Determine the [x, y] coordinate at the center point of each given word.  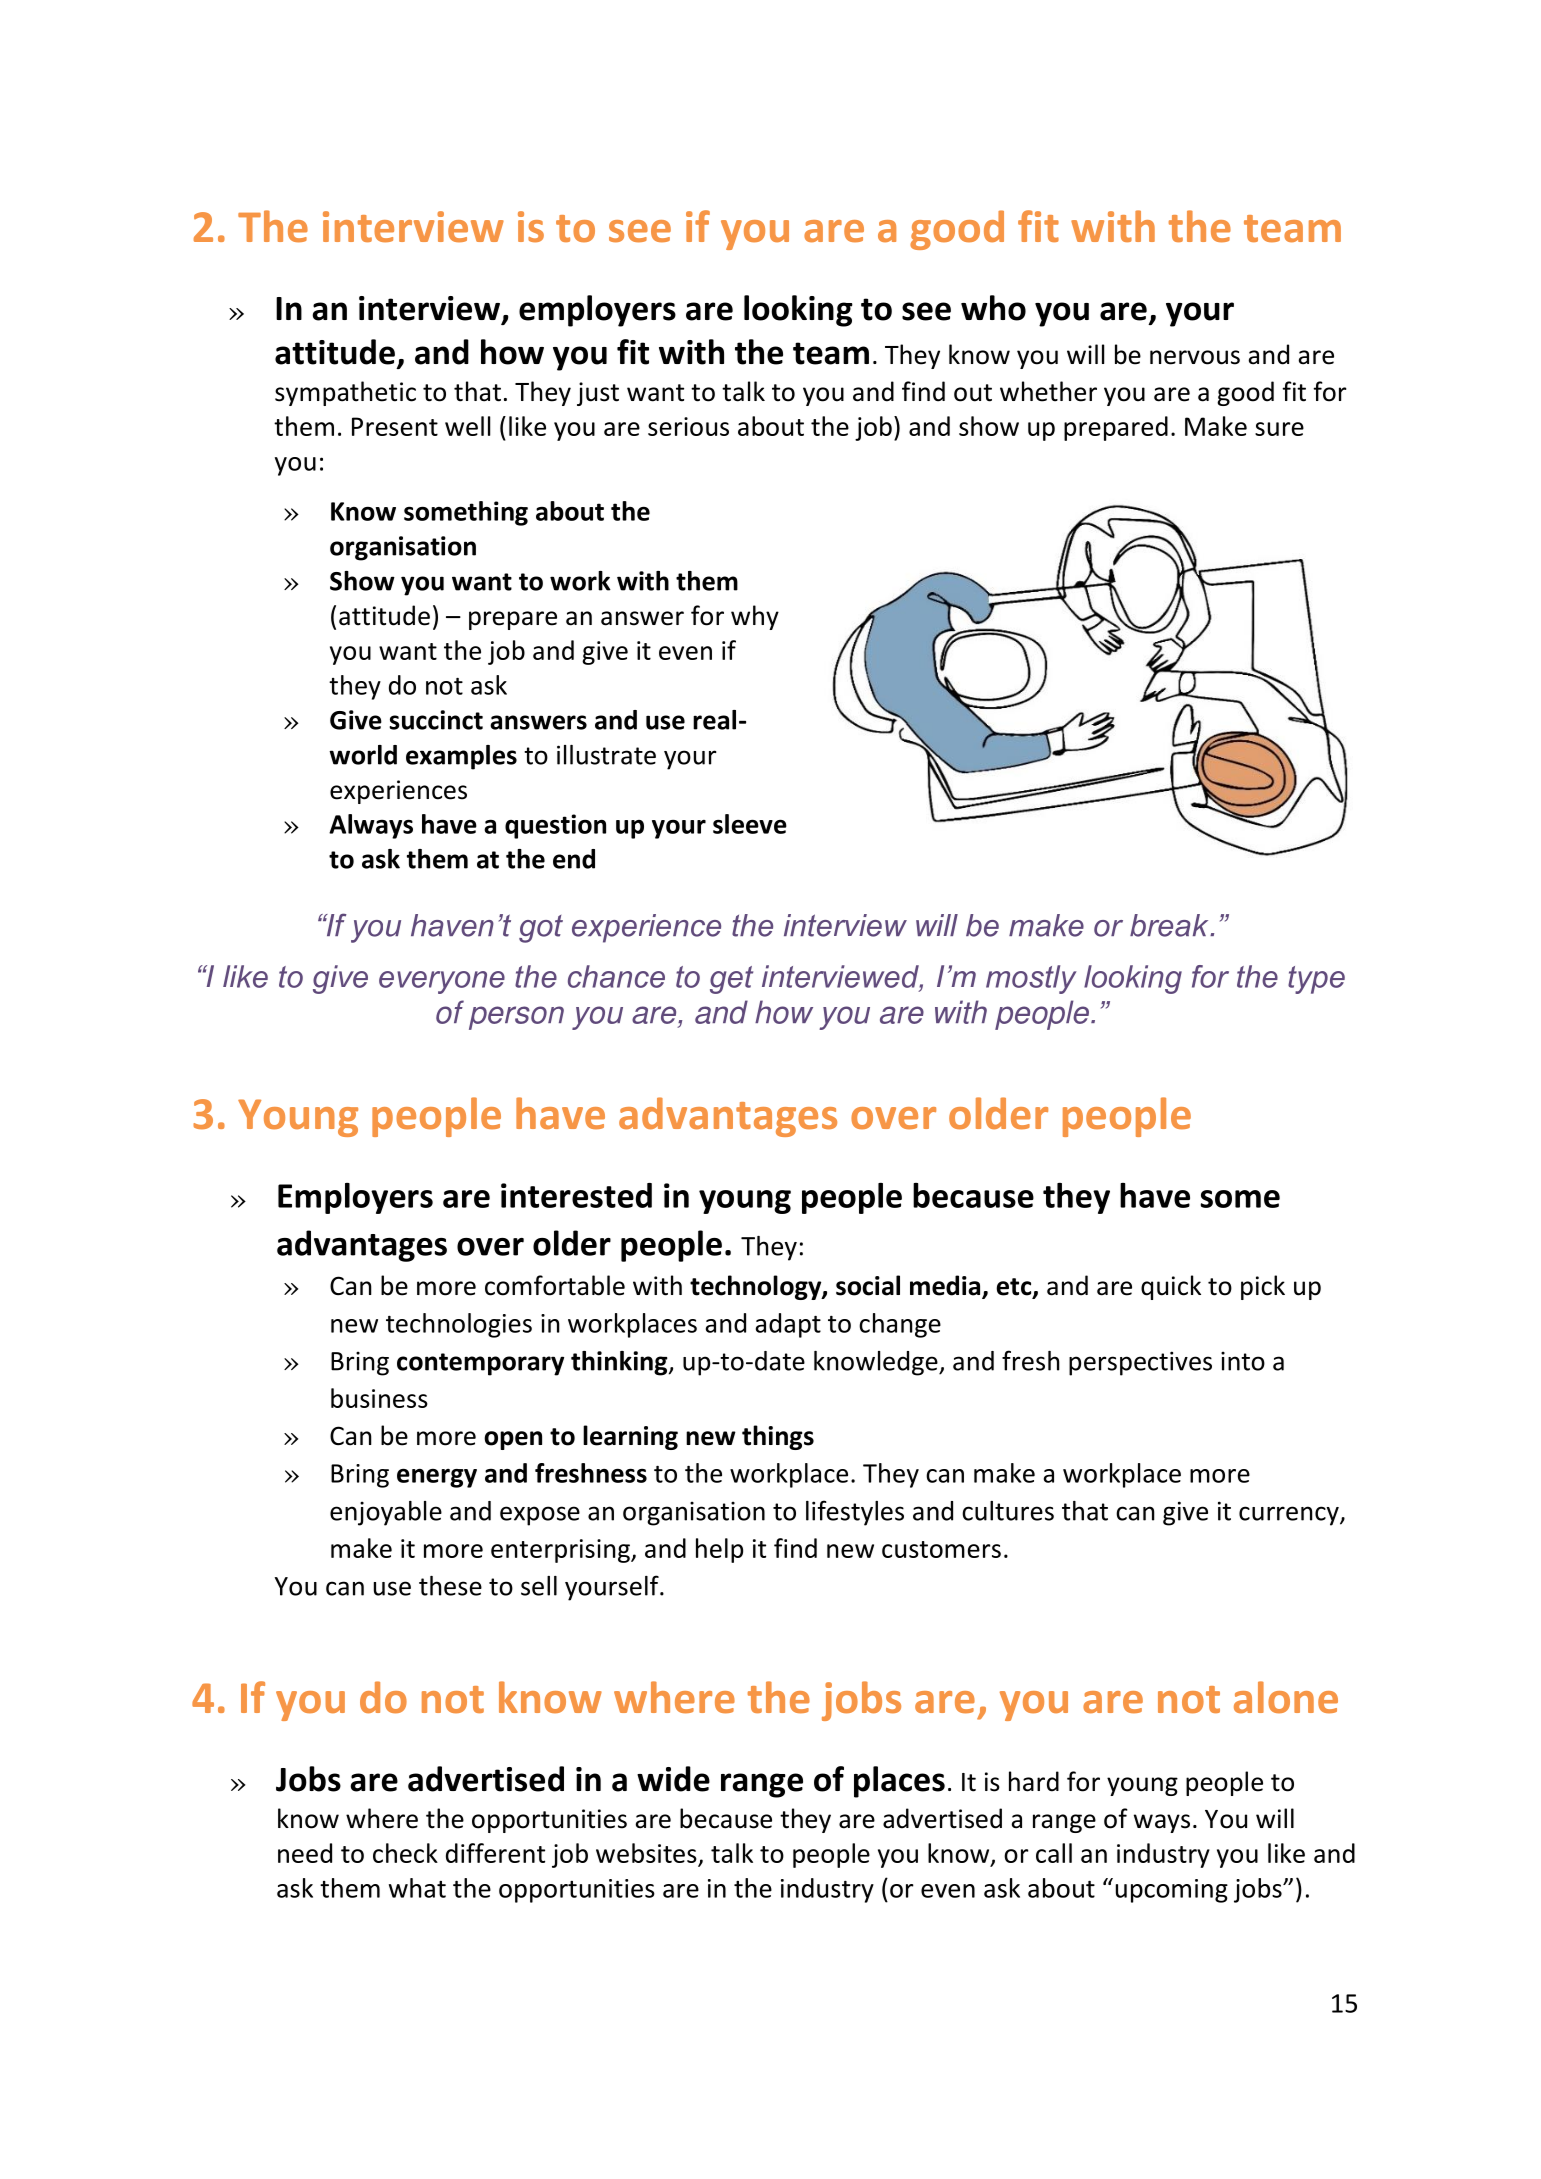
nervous [1195, 357]
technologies [459, 1325]
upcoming [1172, 1891]
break [1170, 925]
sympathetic [345, 393]
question [555, 826]
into [1243, 1361]
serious [688, 426]
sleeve [750, 824]
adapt [788, 1325]
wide [673, 1779]
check [405, 1853]
